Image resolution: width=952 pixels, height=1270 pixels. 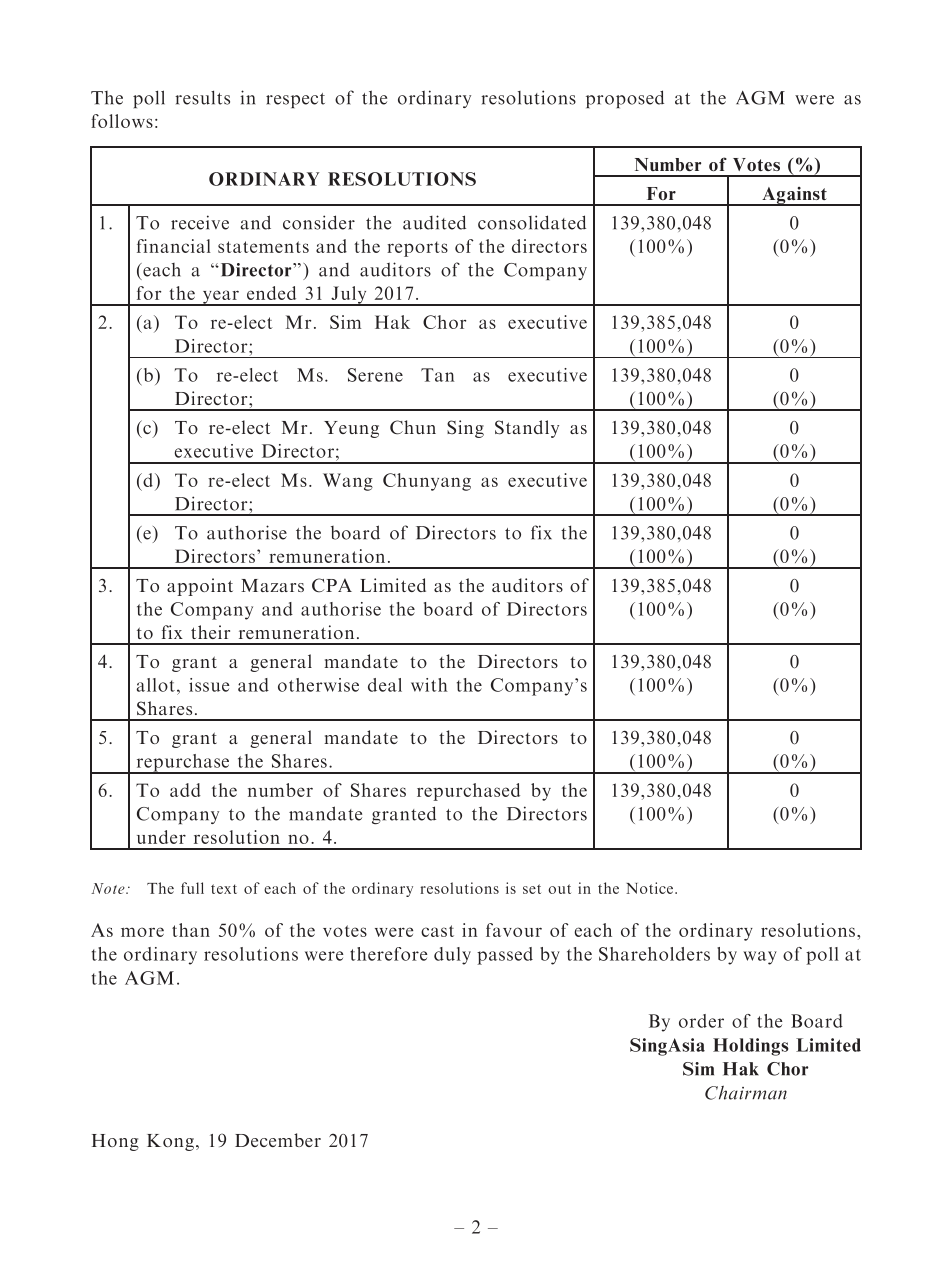 What do you see at coordinates (278, 1140) in the page?
I see `December` at bounding box center [278, 1140].
